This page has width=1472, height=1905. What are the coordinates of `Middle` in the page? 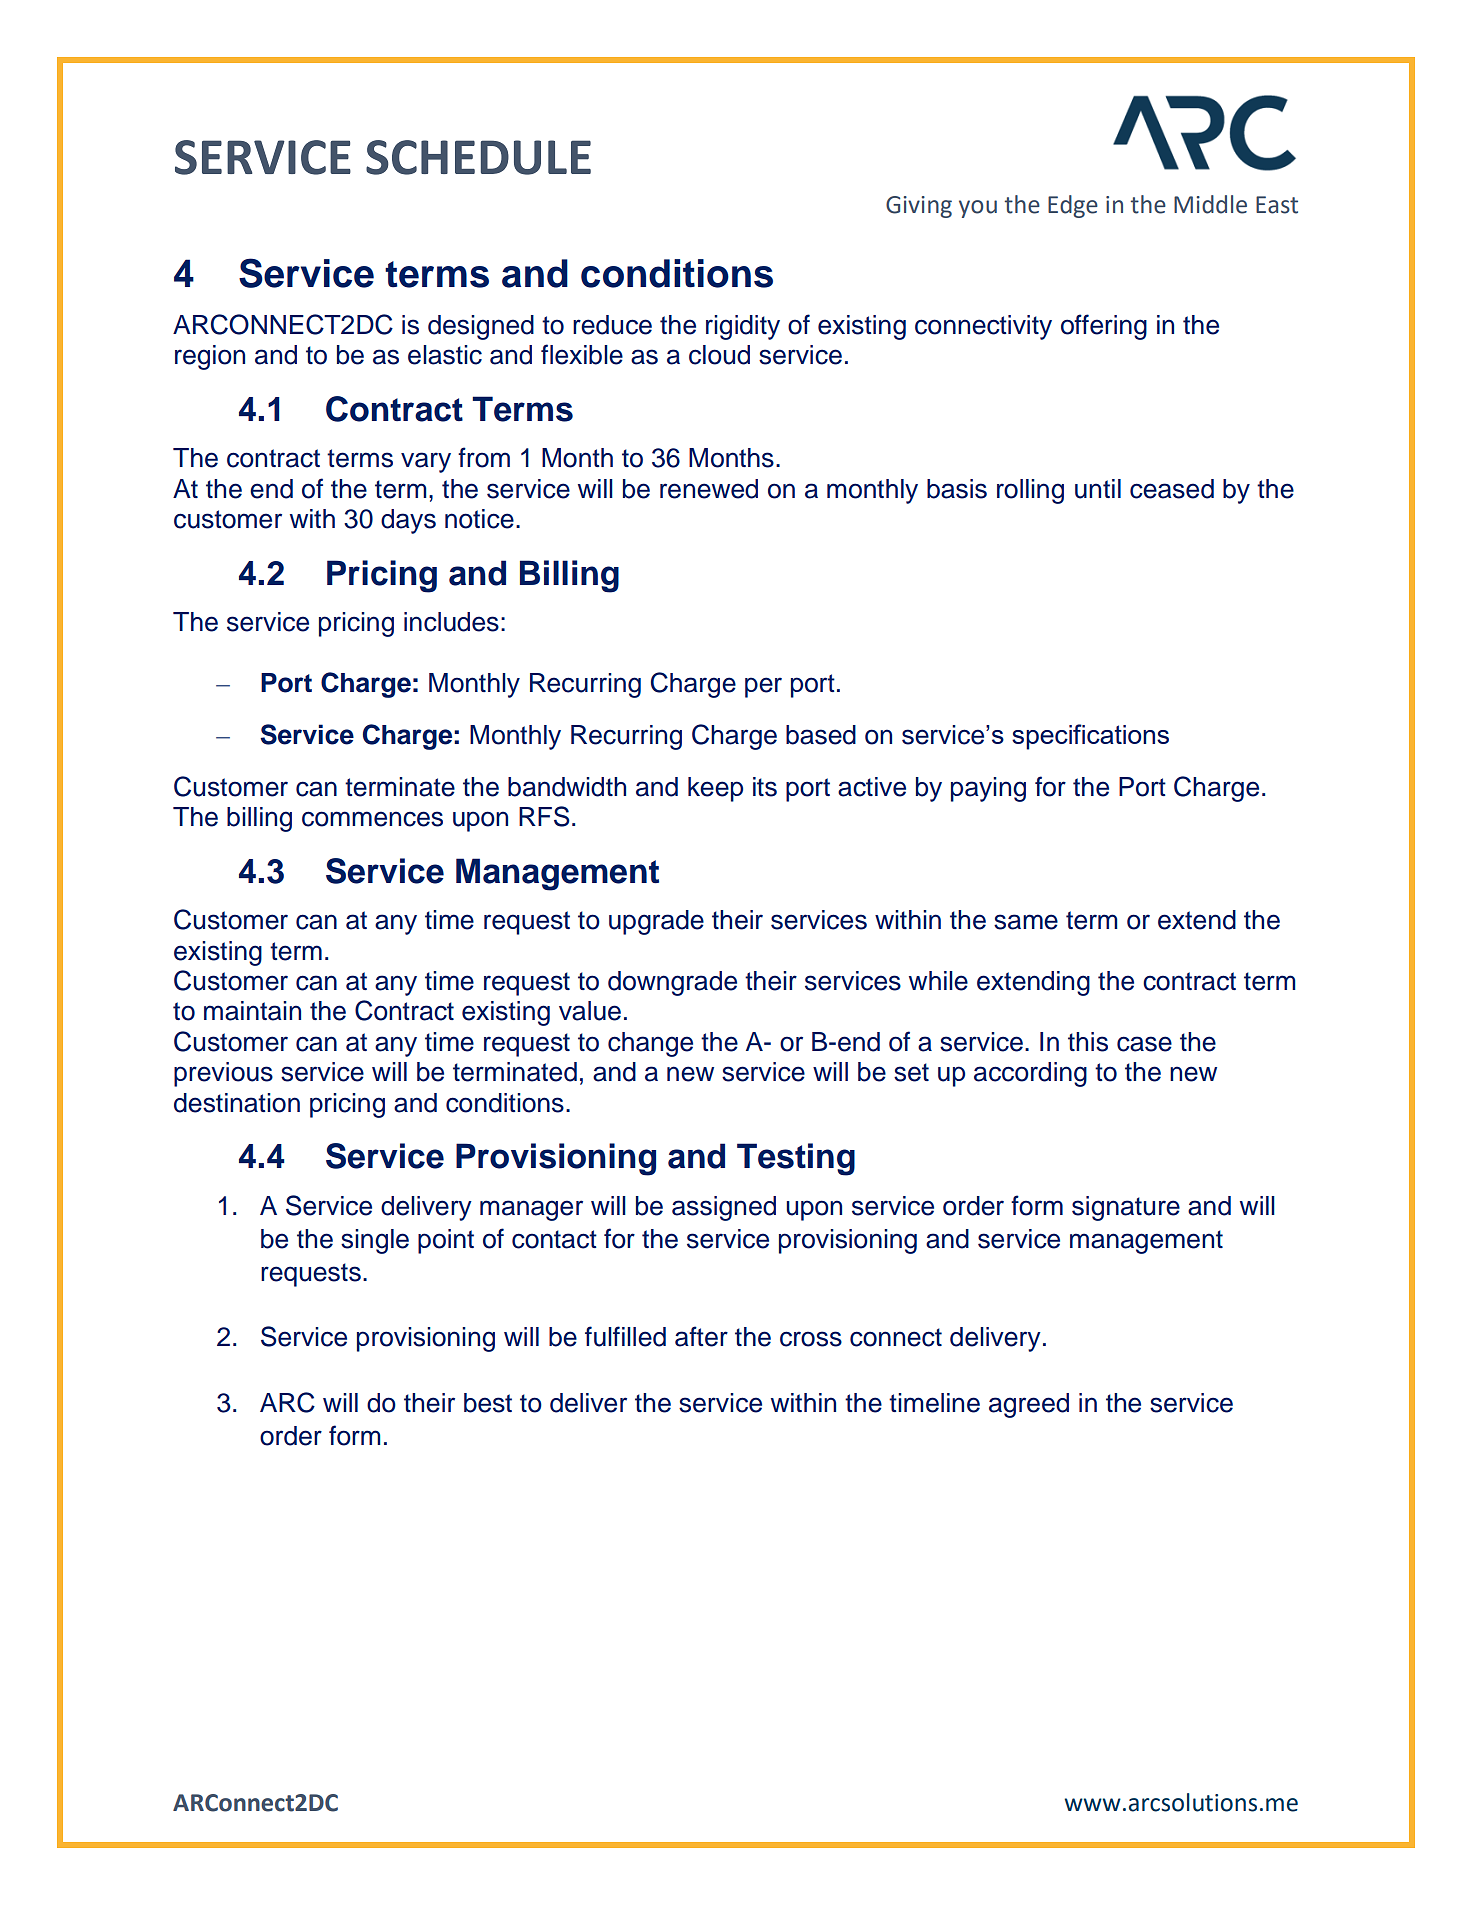 It's located at (1210, 204).
